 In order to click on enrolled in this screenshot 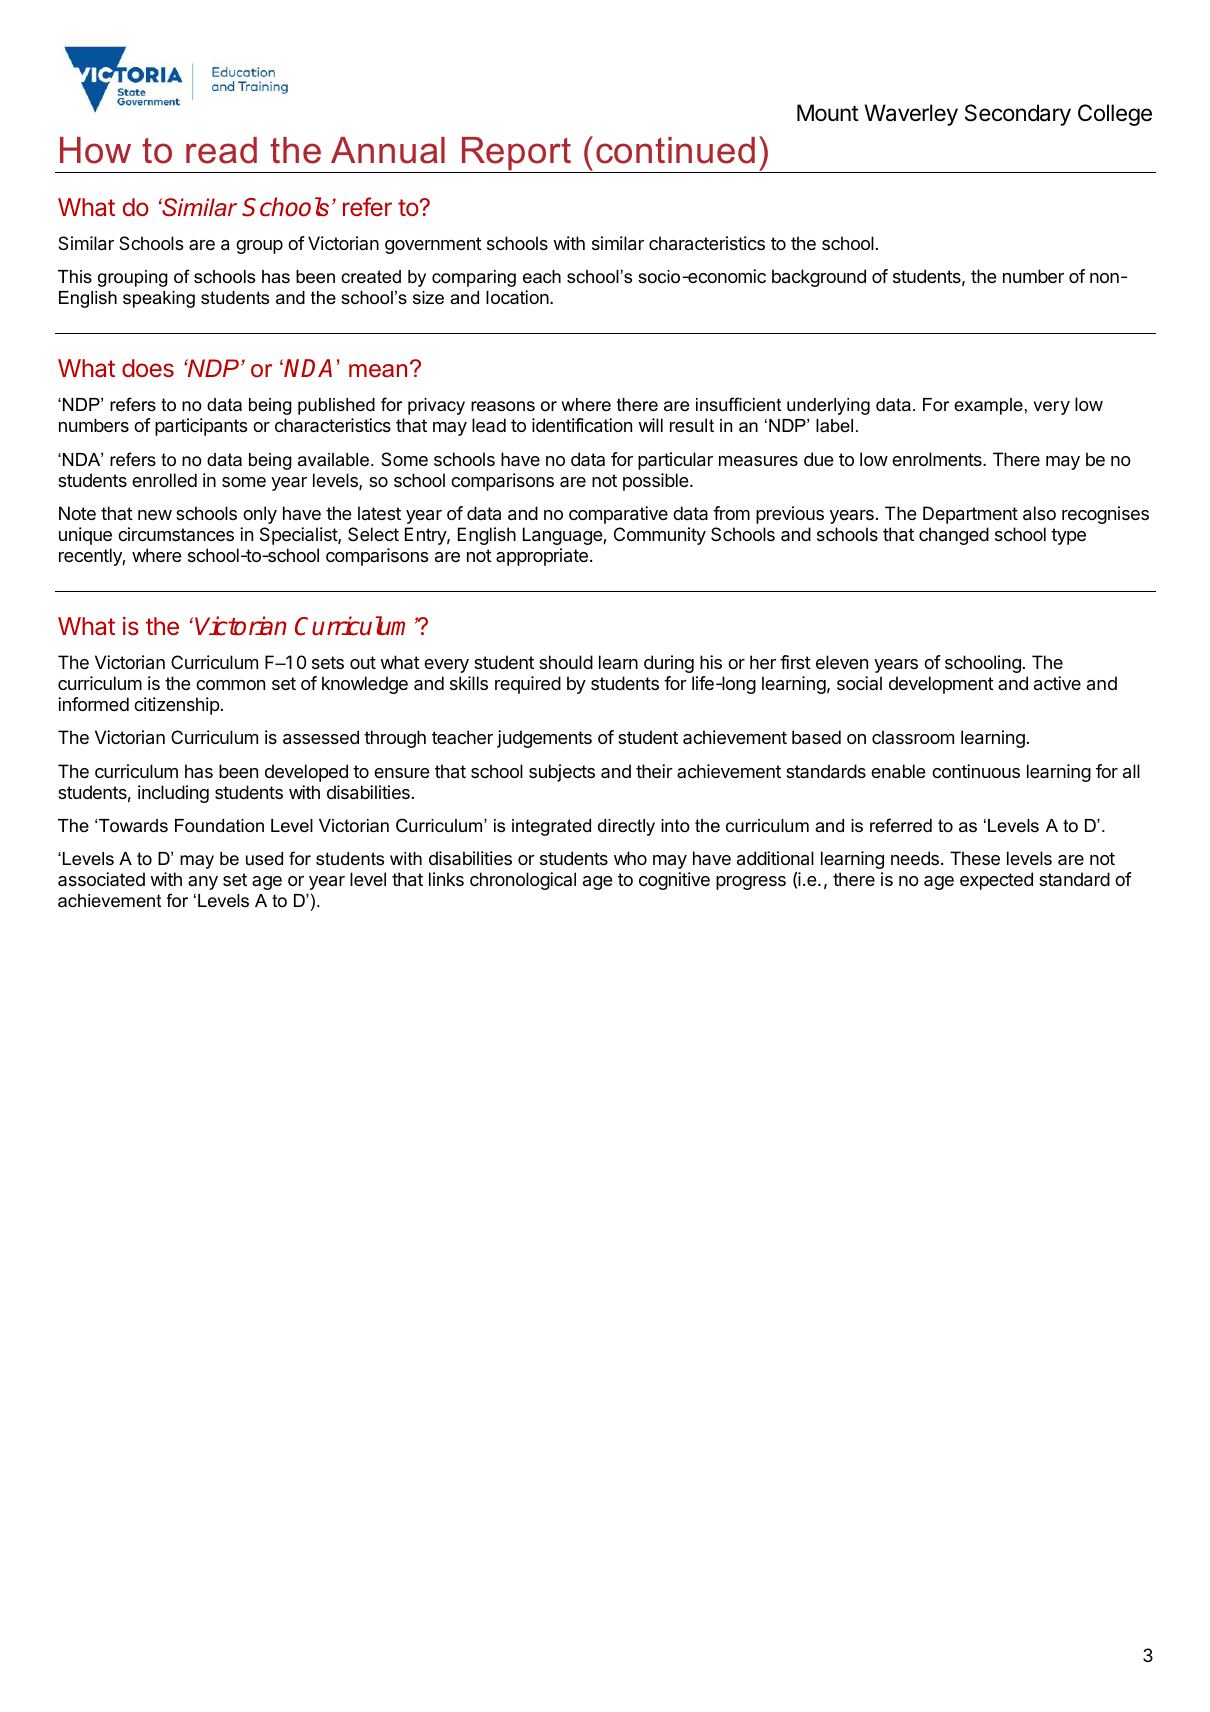, I will do `click(164, 480)`.
